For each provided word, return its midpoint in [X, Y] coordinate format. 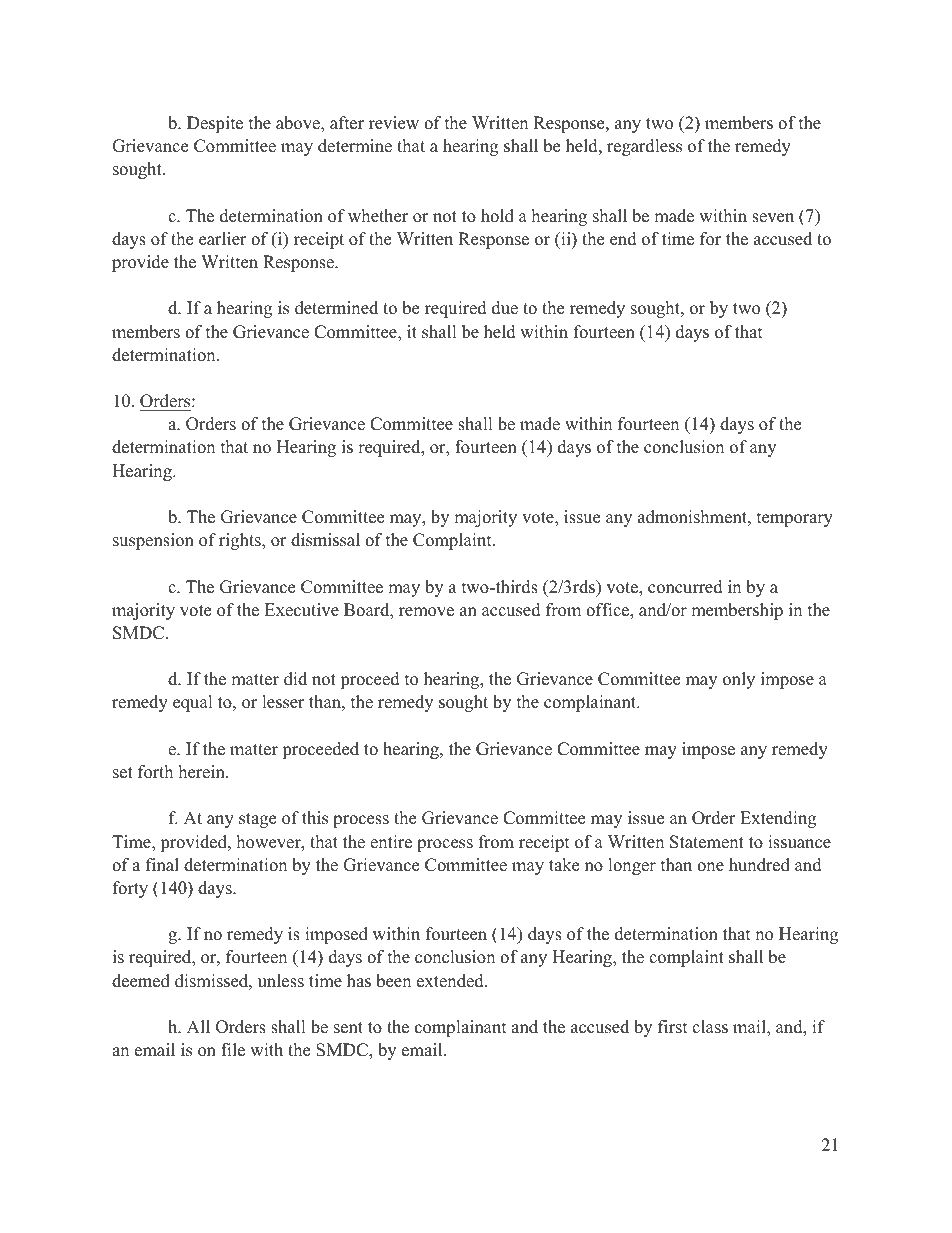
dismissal [325, 540]
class [710, 1027]
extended [451, 981]
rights [241, 541]
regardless [644, 147]
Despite [215, 124]
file [233, 1050]
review [394, 123]
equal [193, 703]
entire [391, 842]
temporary [795, 519]
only [739, 680]
